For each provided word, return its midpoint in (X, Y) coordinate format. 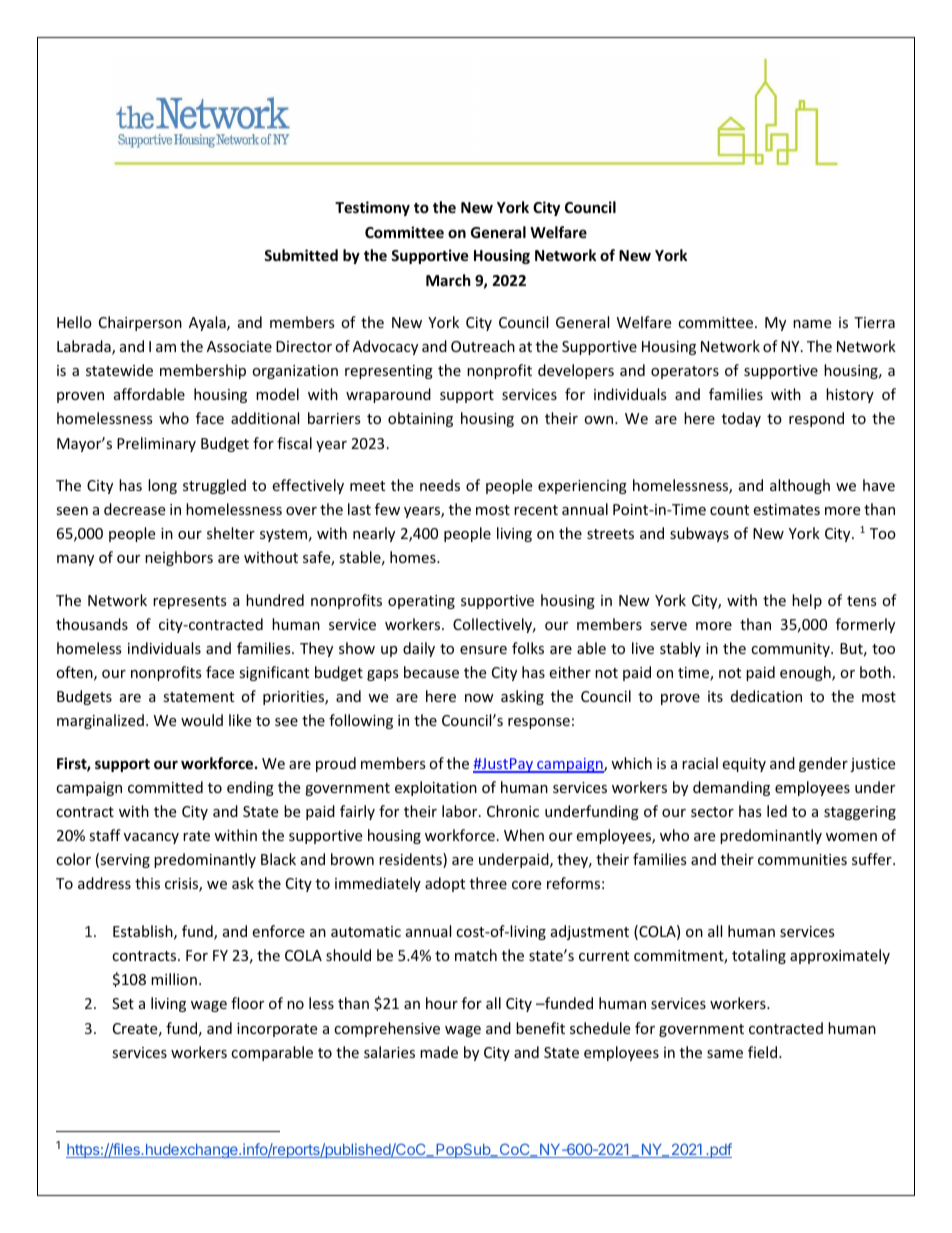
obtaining (420, 419)
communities (802, 859)
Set (123, 1003)
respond (816, 419)
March (448, 280)
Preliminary (156, 444)
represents (190, 602)
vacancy (151, 838)
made (439, 1052)
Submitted (301, 255)
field (764, 1052)
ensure (483, 650)
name (812, 324)
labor (461, 811)
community (791, 650)
